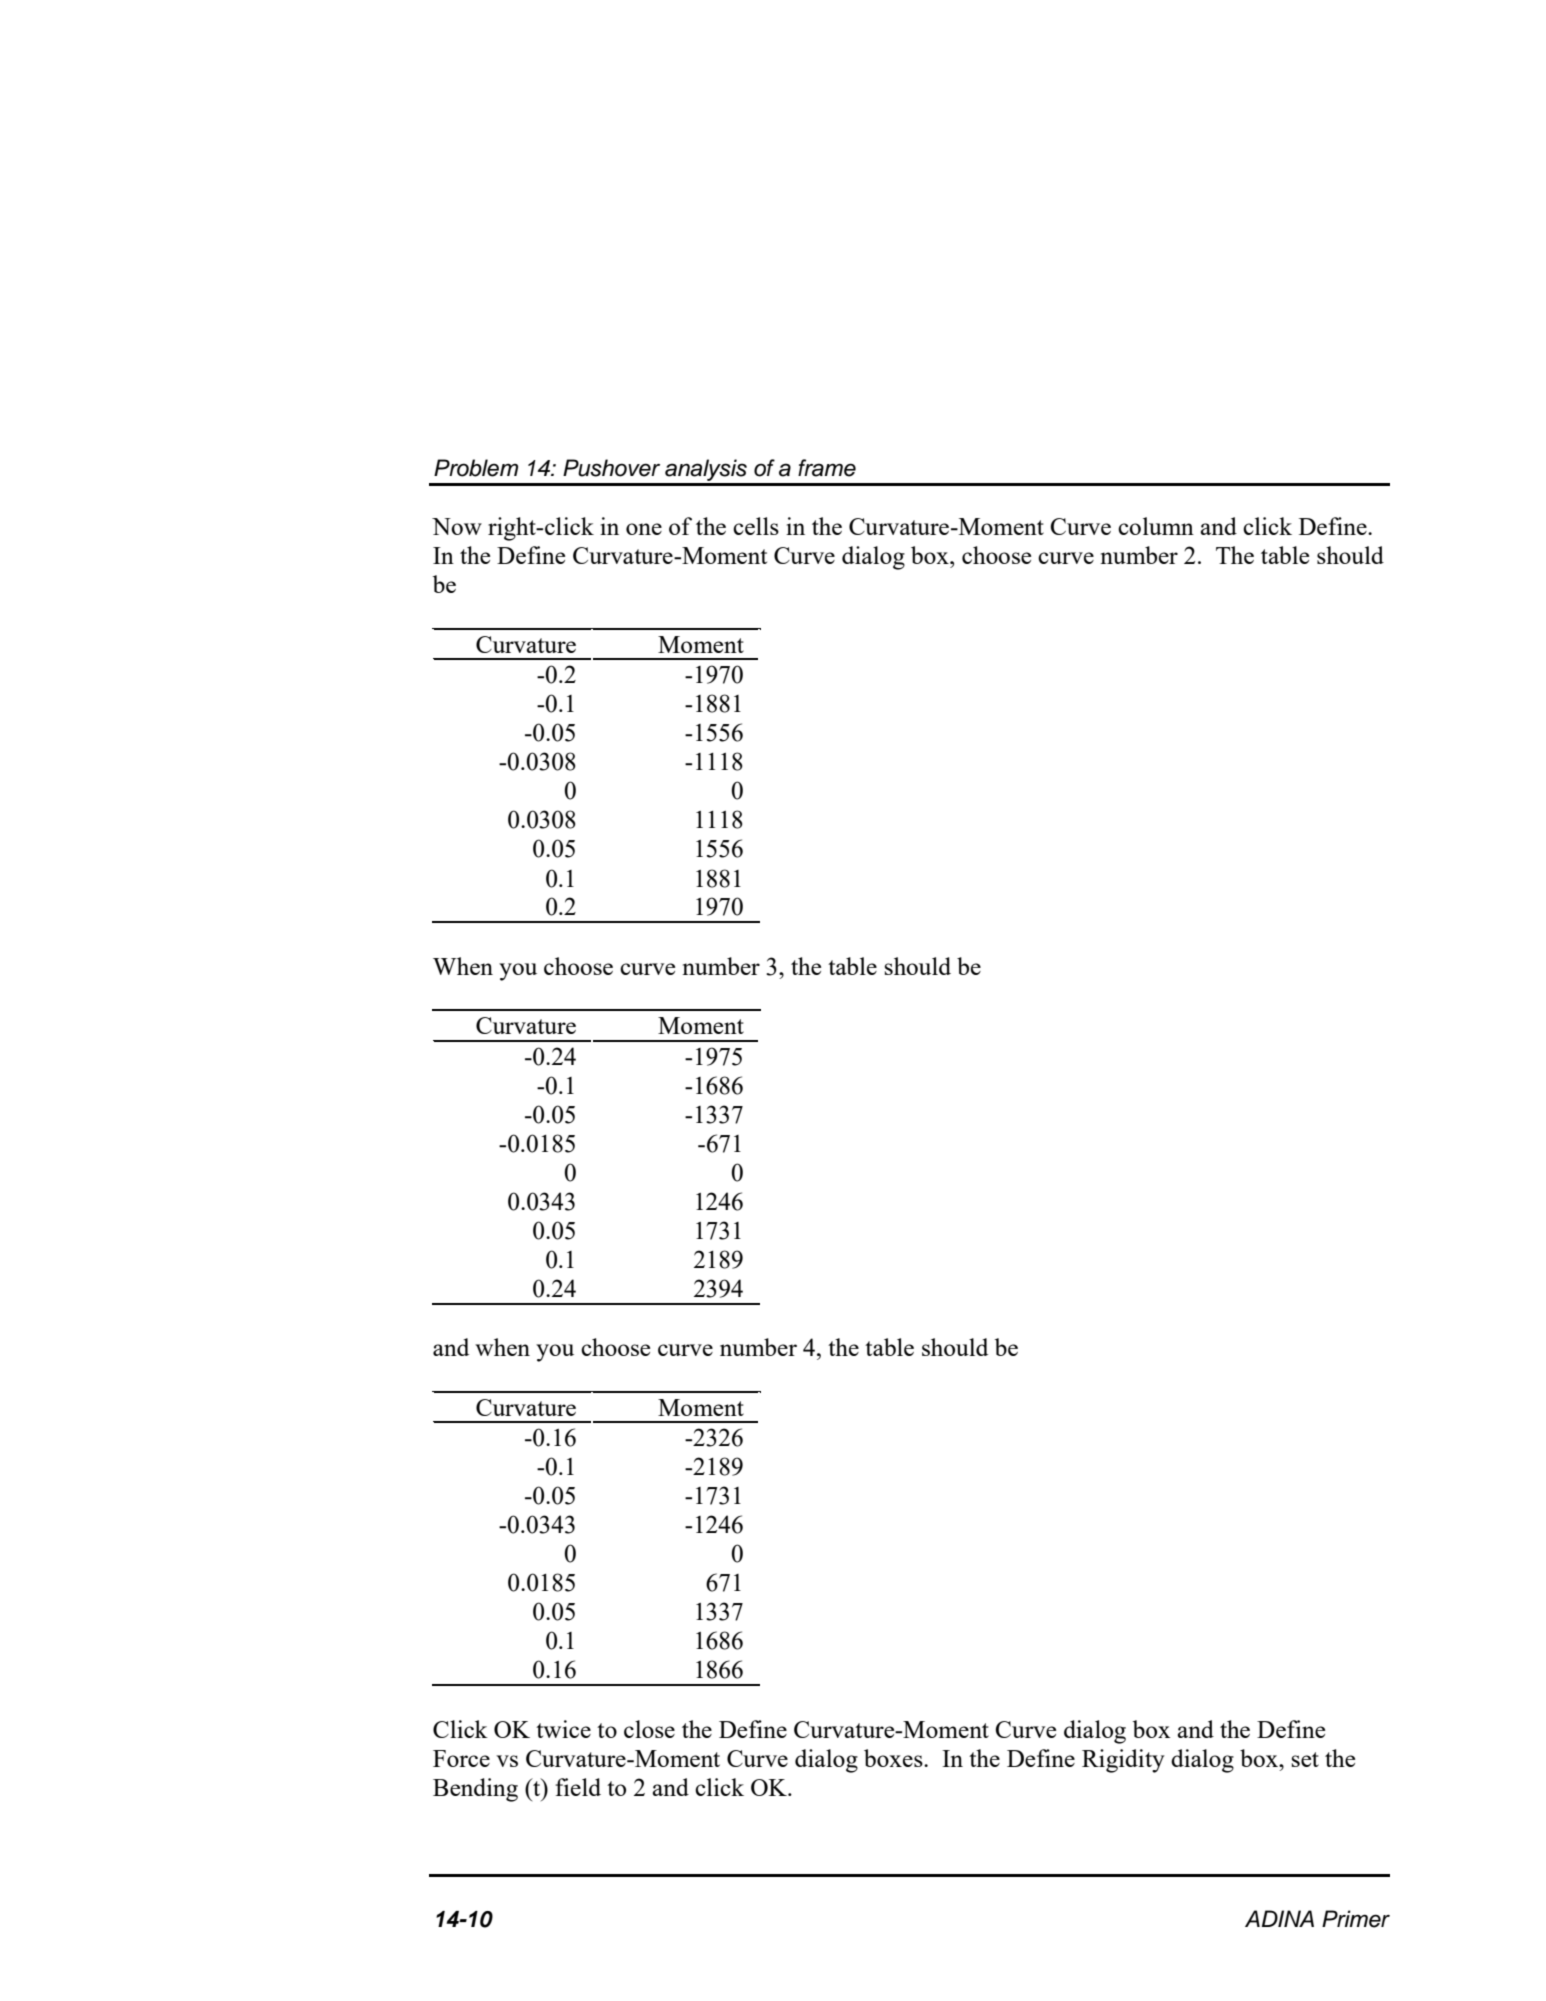 Image resolution: width=1546 pixels, height=2001 pixels. I want to click on frame, so click(827, 468).
